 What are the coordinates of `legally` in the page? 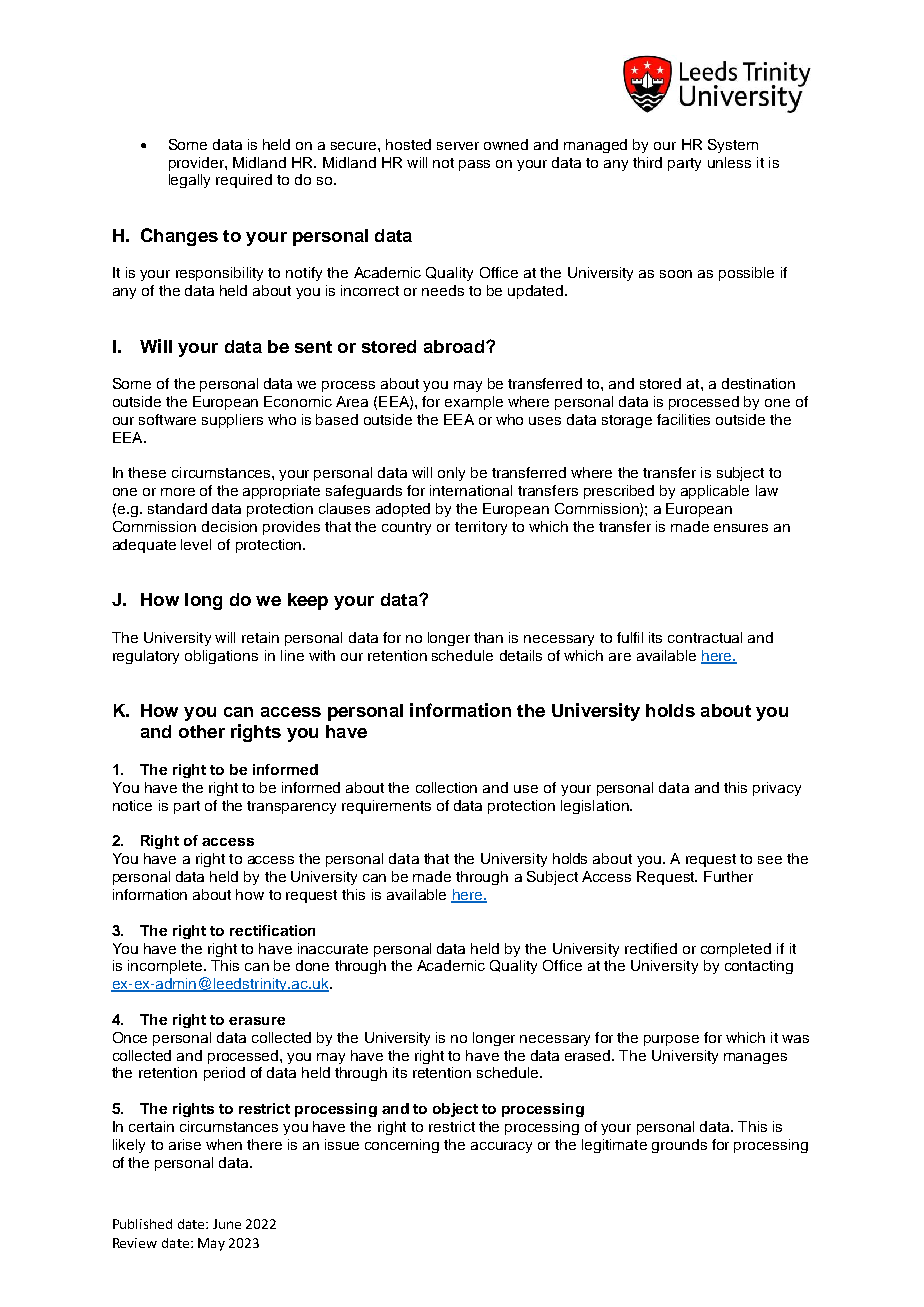 It's located at (189, 181).
